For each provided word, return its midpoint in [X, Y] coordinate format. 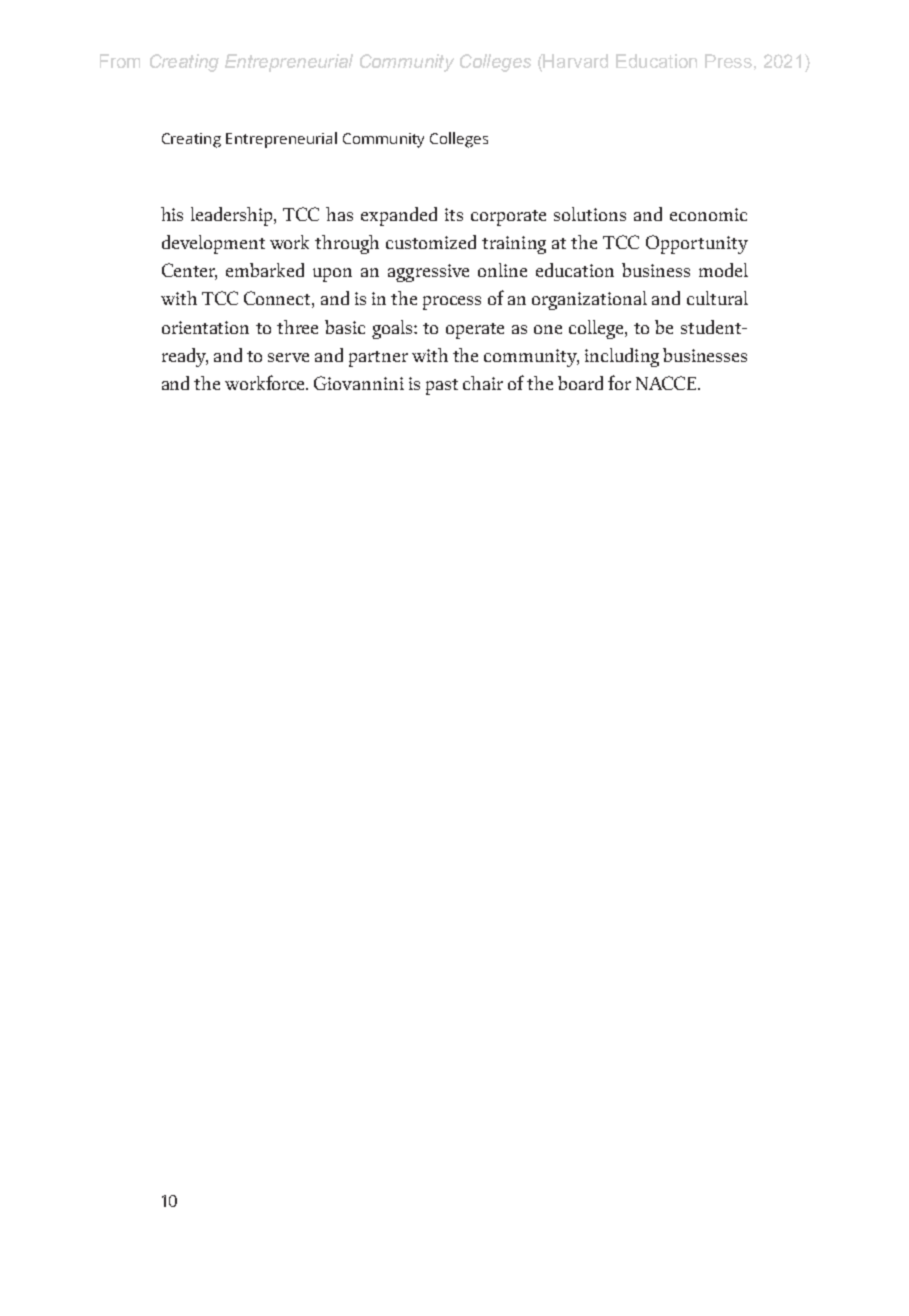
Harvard [575, 61]
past [442, 387]
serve [288, 357]
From [120, 61]
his [172, 214]
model [723, 270]
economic [708, 214]
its [454, 214]
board [580, 383]
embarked [265, 270]
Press [728, 61]
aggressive [428, 273]
